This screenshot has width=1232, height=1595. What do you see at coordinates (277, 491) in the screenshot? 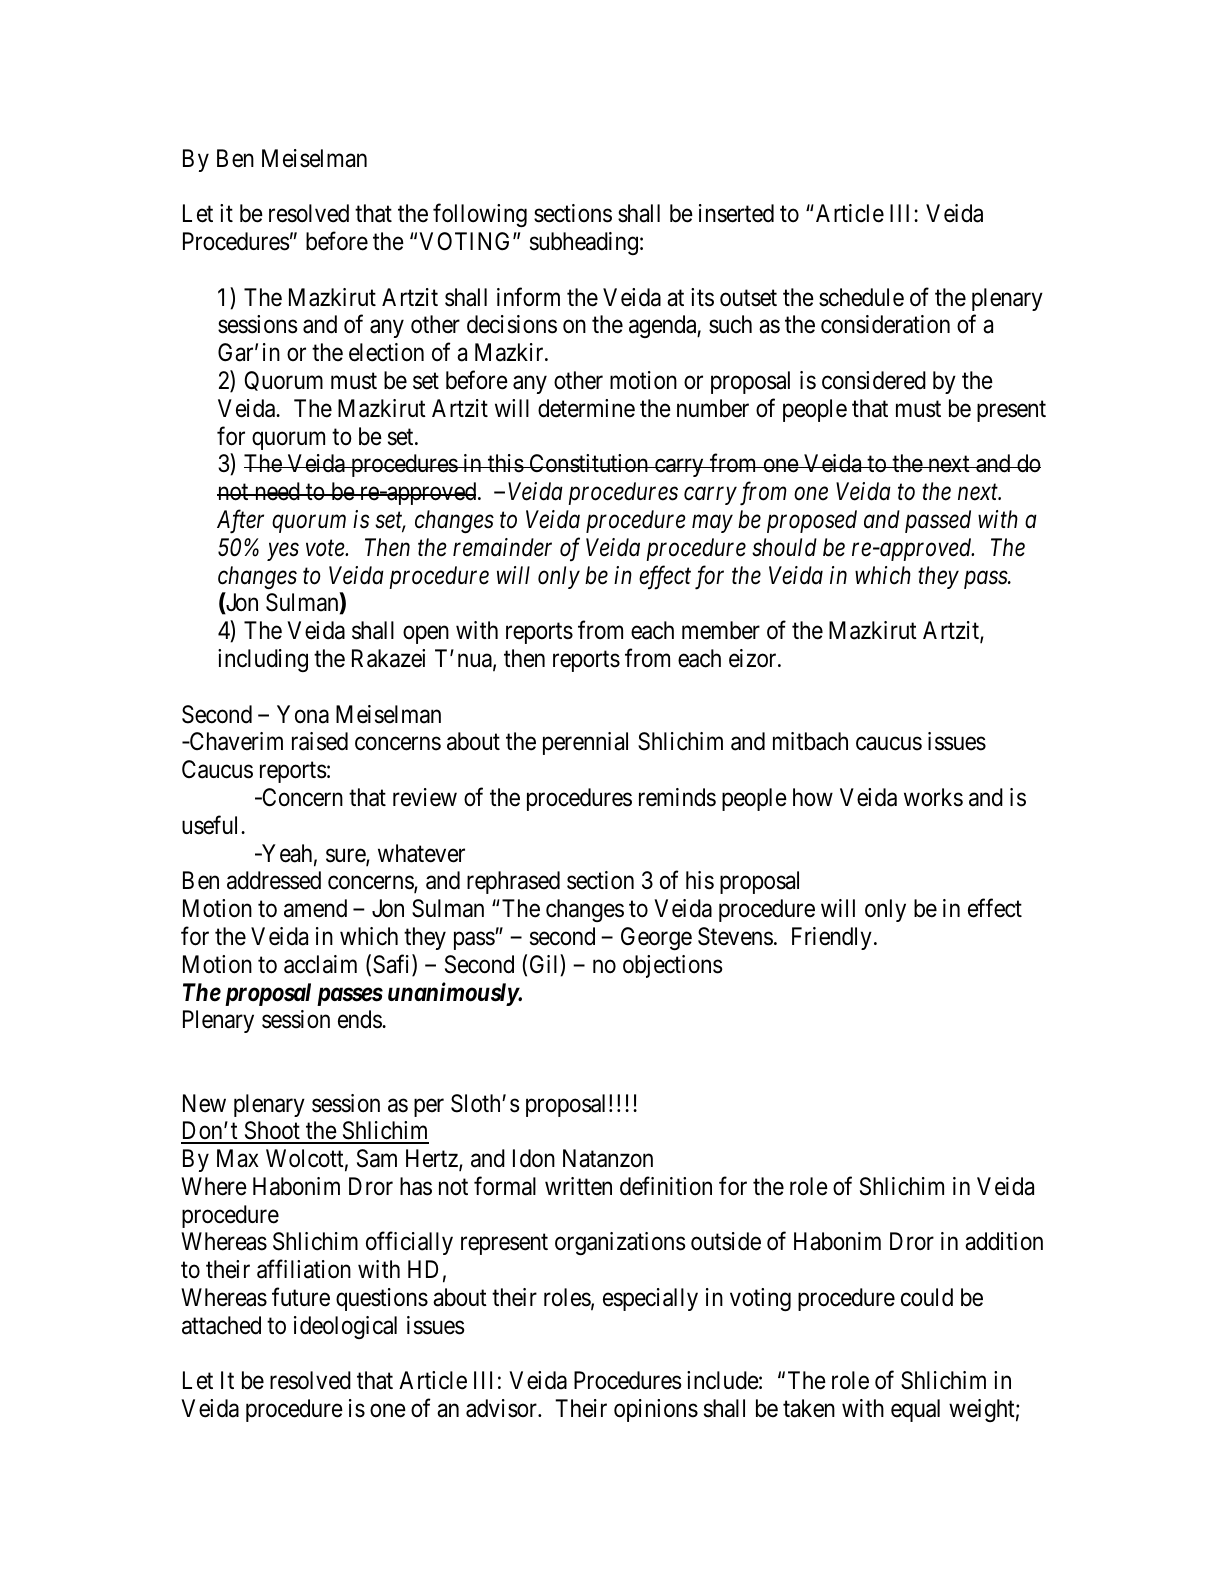
I see `need` at bounding box center [277, 491].
